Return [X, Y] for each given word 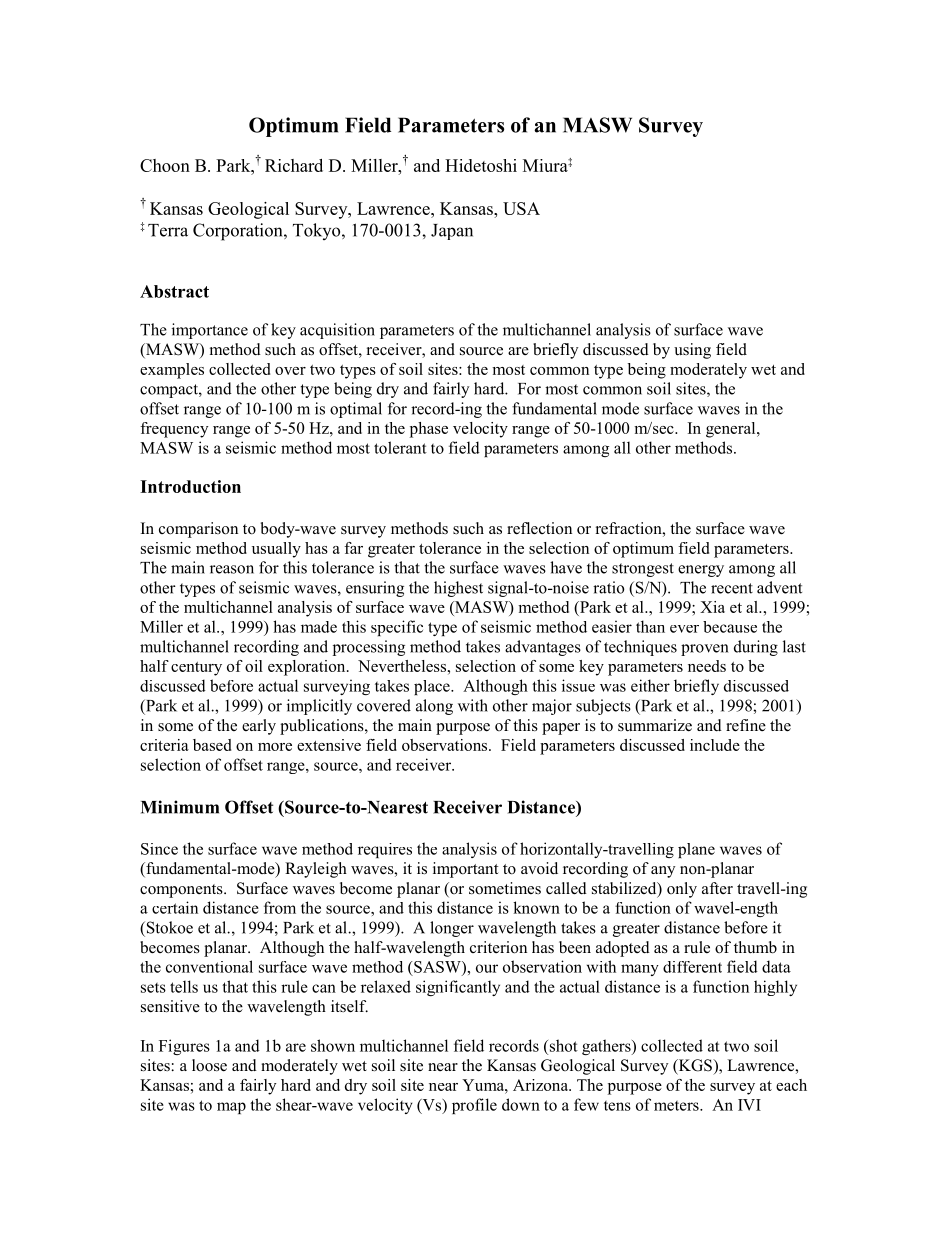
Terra [168, 230]
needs [707, 666]
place [433, 687]
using [692, 351]
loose [209, 1065]
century [196, 669]
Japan [452, 232]
